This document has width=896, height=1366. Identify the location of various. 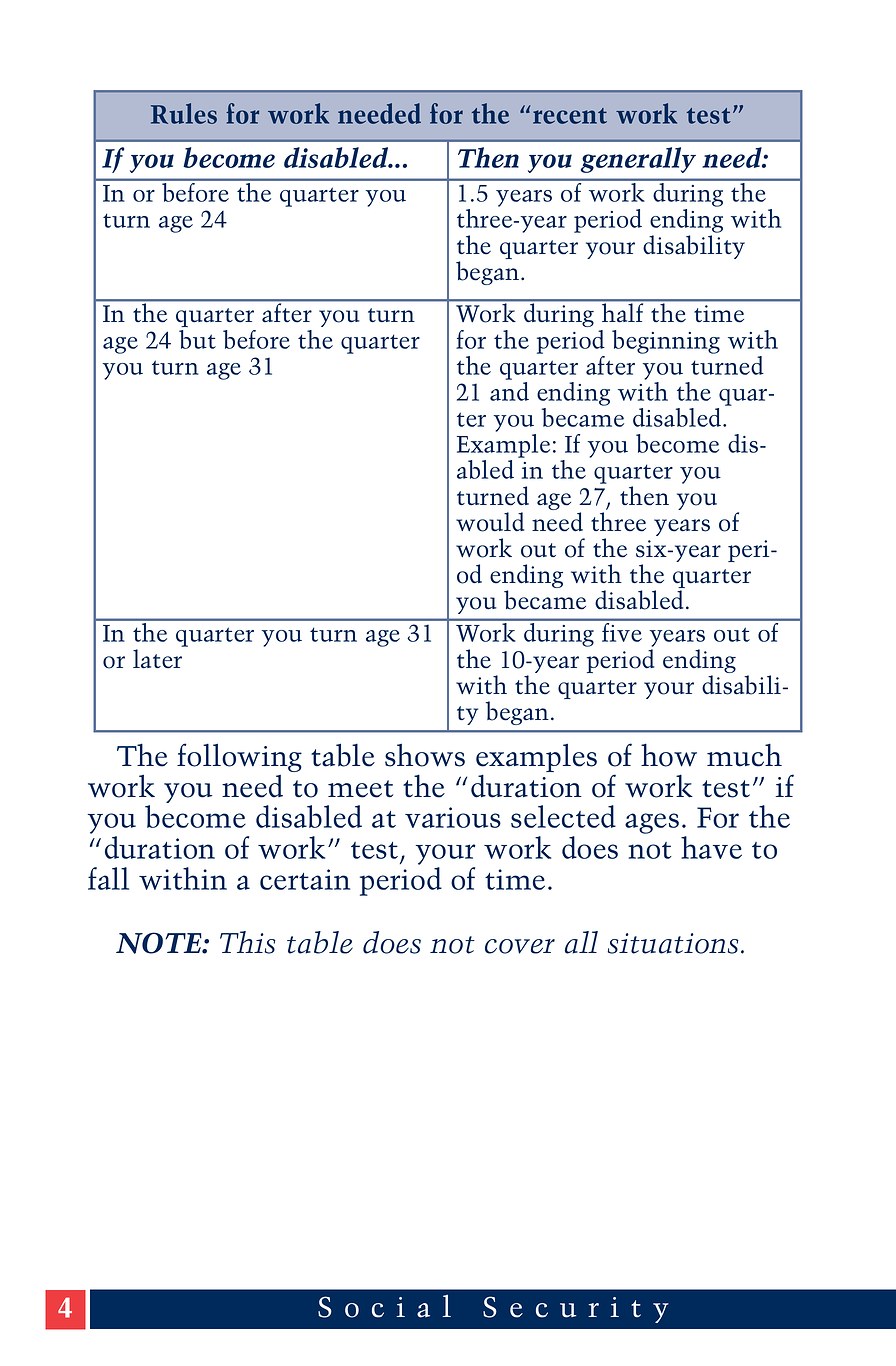
(453, 817).
